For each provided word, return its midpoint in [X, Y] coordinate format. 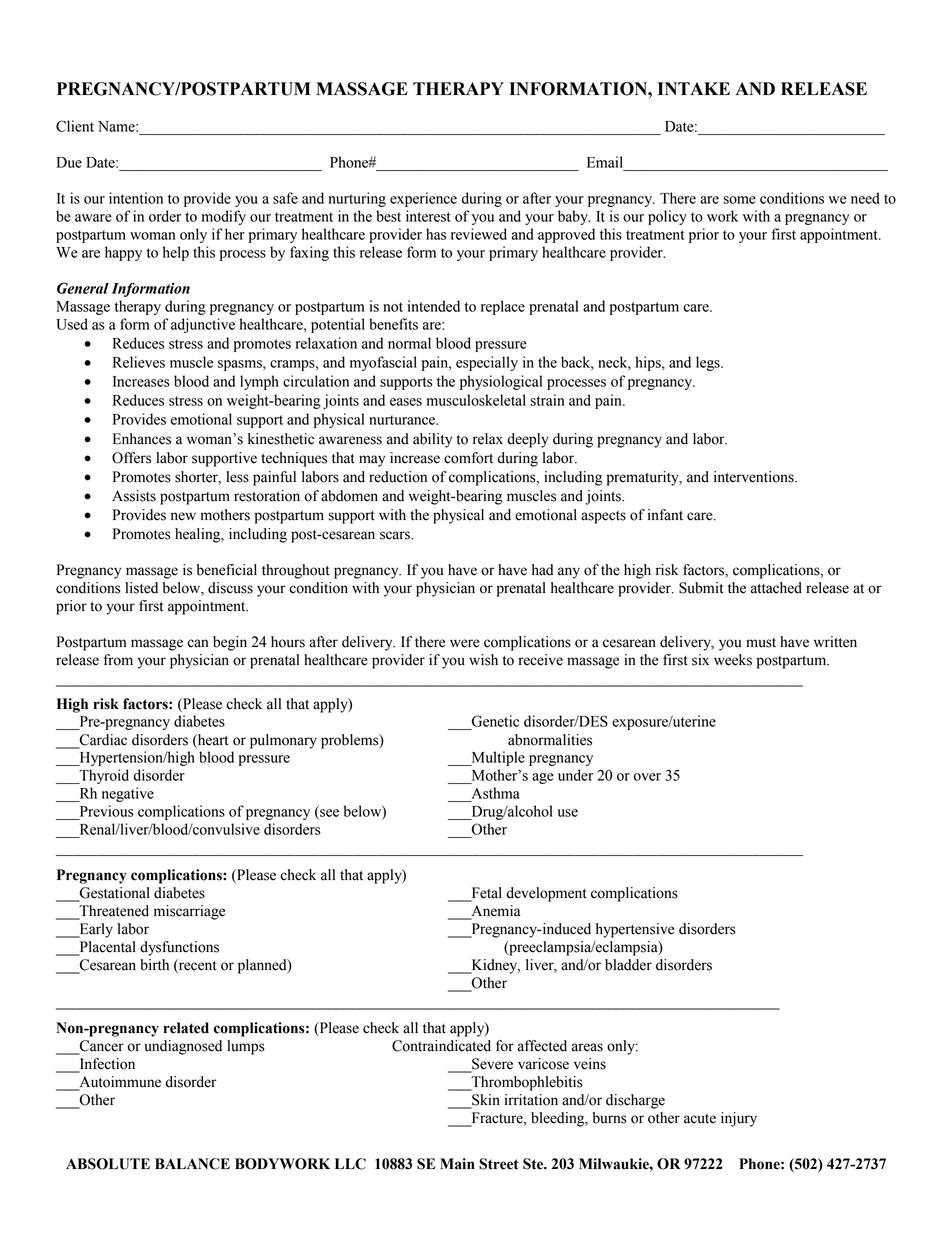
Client [75, 126]
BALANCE [192, 1164]
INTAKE [694, 88]
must [761, 643]
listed [141, 588]
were [465, 643]
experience [423, 199]
